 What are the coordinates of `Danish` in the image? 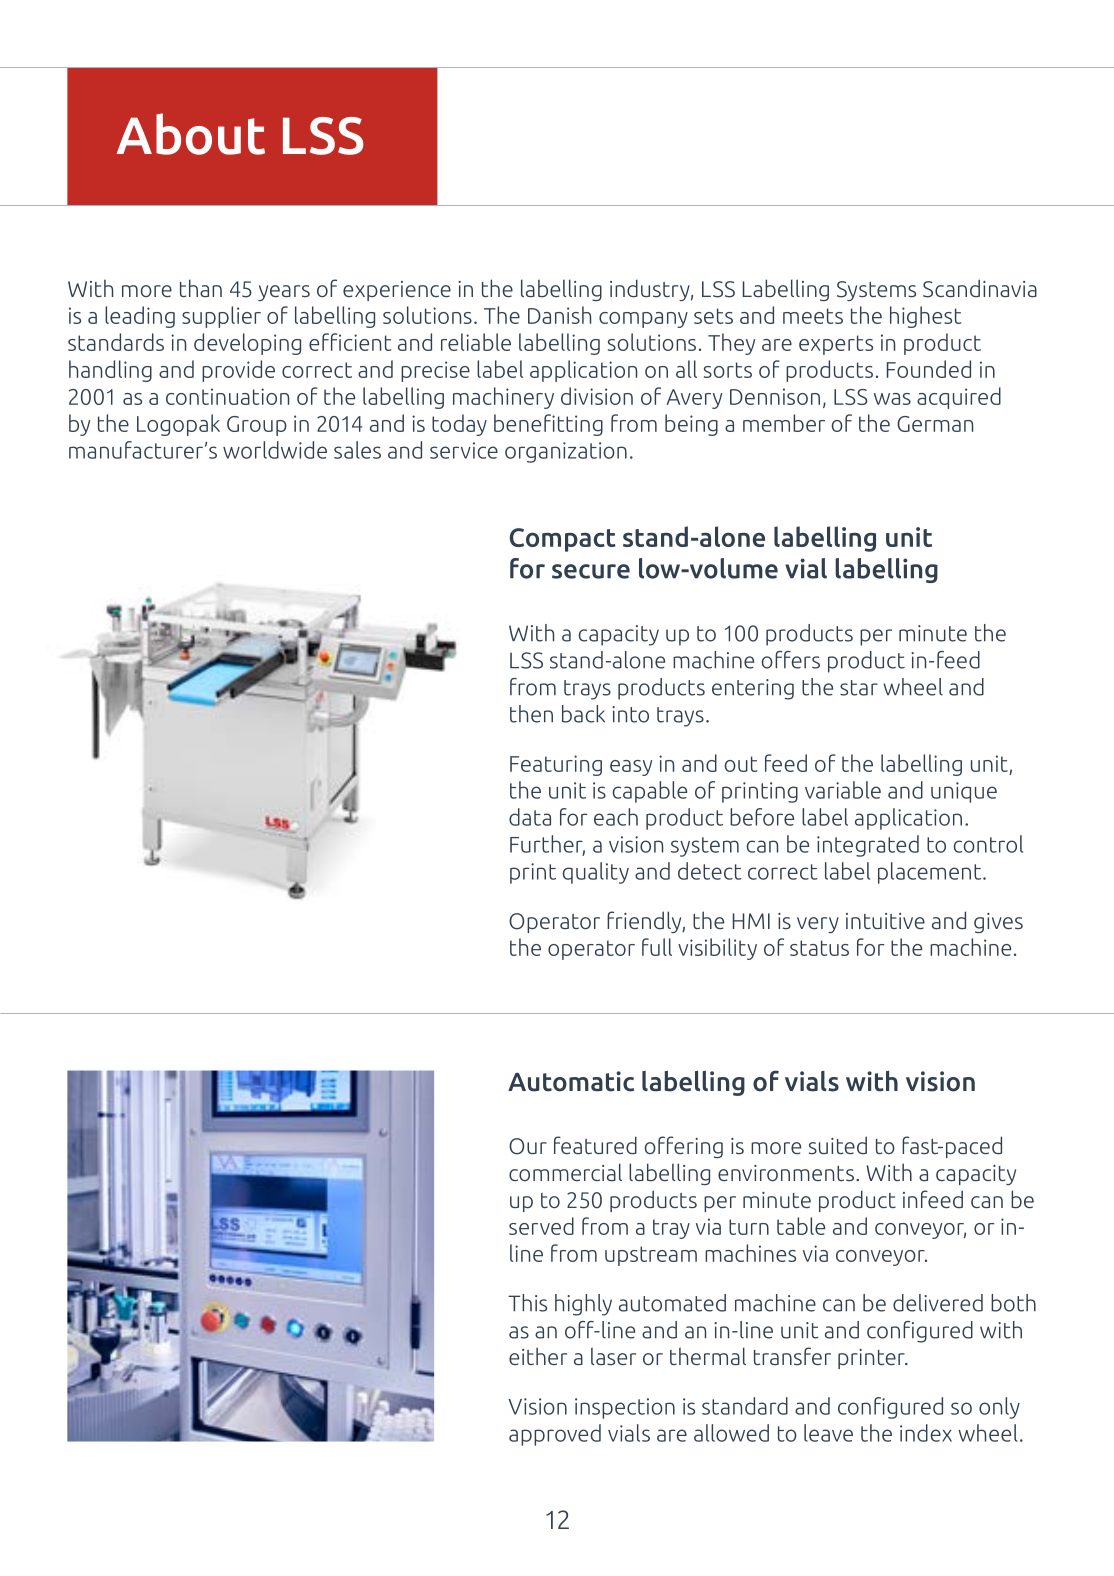 It's located at (559, 315).
